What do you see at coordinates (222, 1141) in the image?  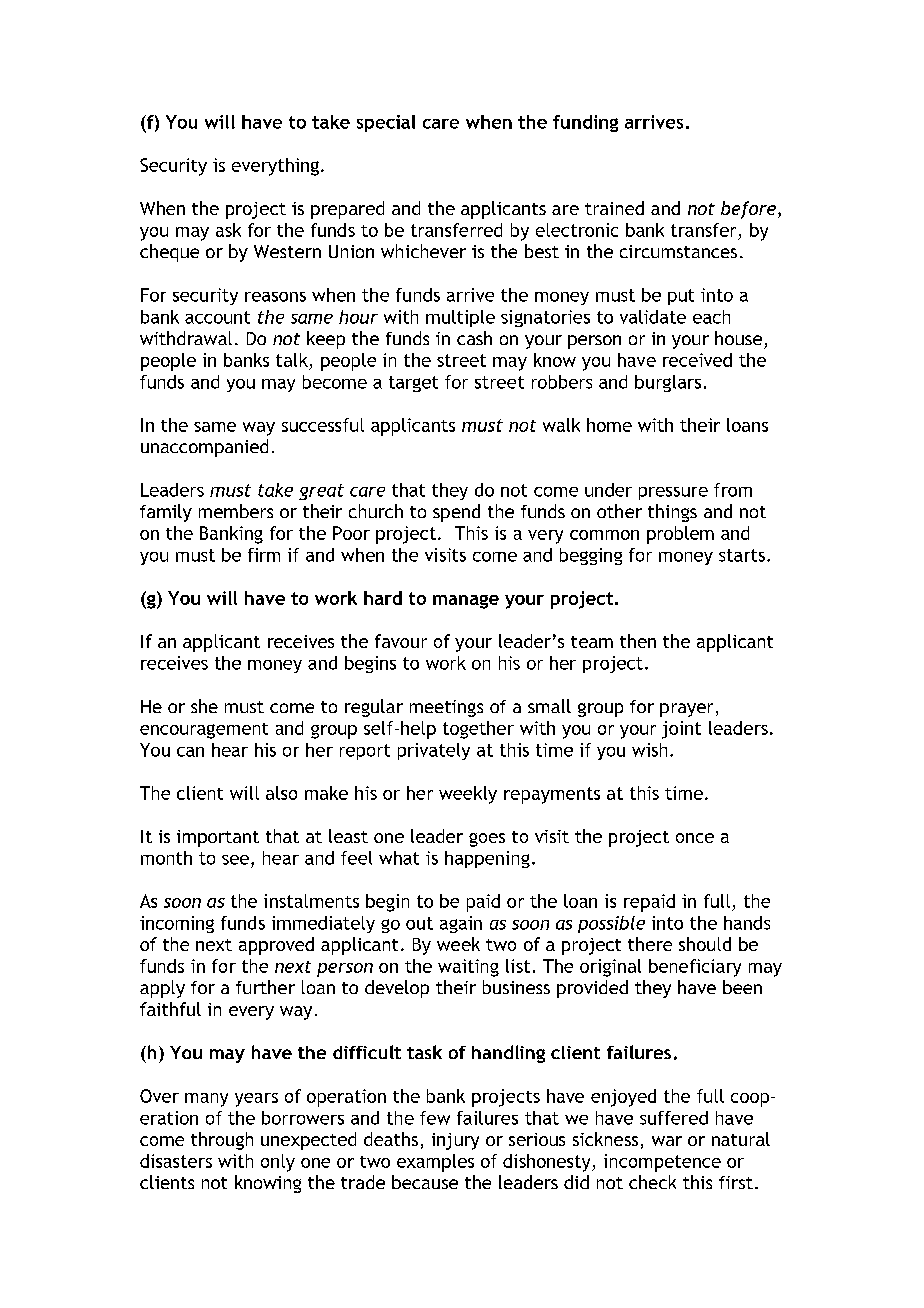 I see `through` at bounding box center [222, 1141].
